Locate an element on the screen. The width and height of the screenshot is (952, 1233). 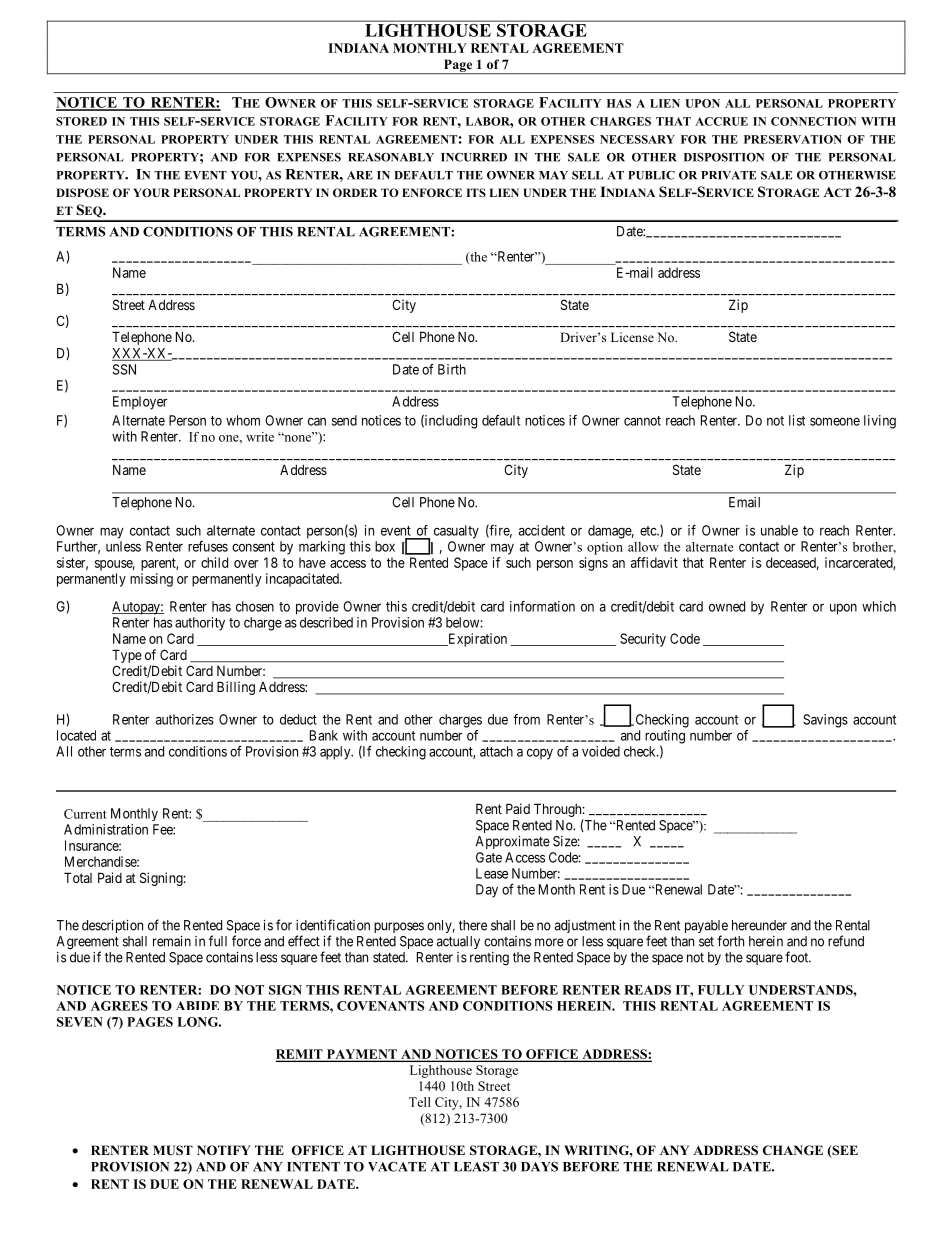
forth is located at coordinates (730, 941).
